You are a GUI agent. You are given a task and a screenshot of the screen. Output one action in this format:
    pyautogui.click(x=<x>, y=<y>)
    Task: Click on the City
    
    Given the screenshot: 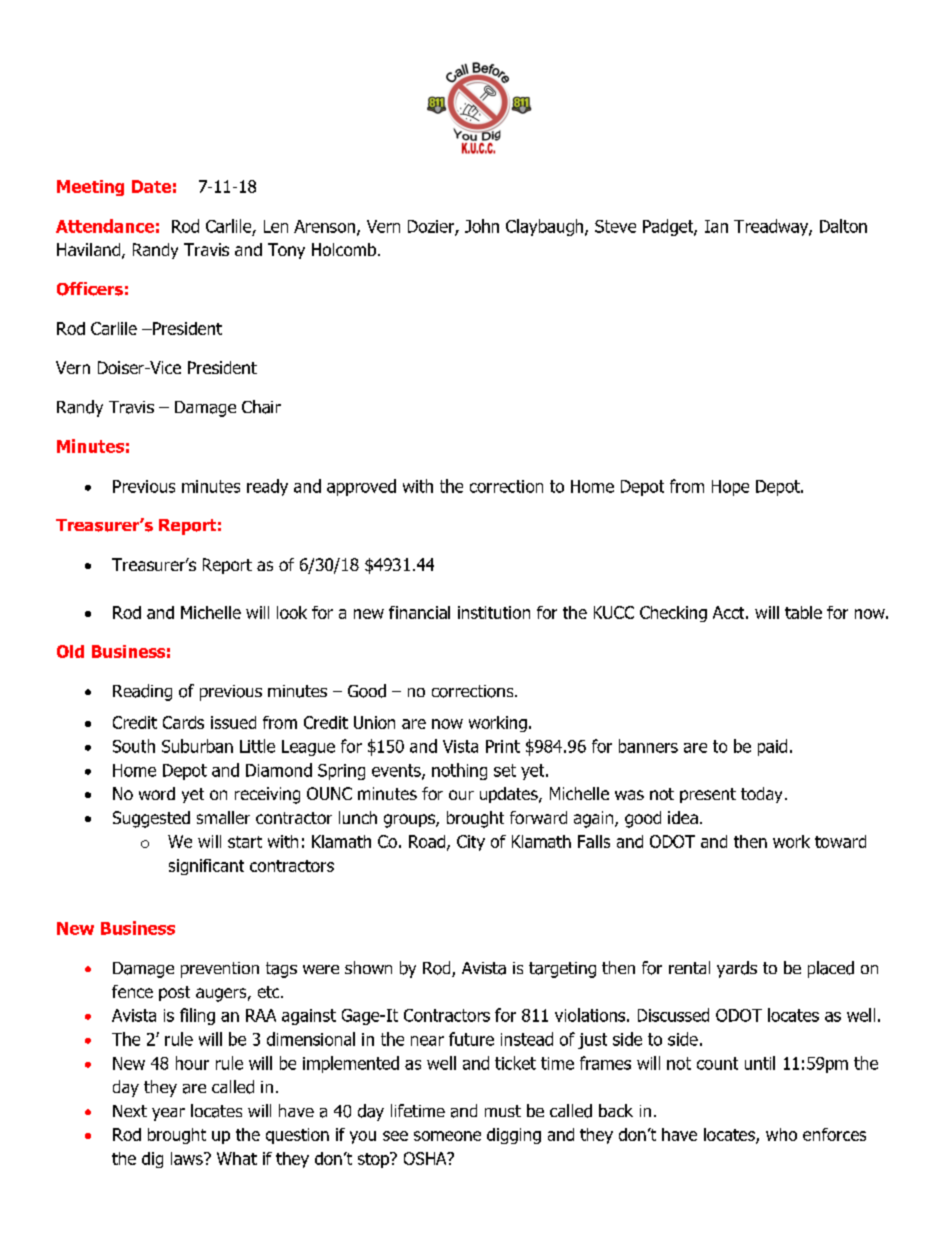 What is the action you would take?
    pyautogui.click(x=471, y=843)
